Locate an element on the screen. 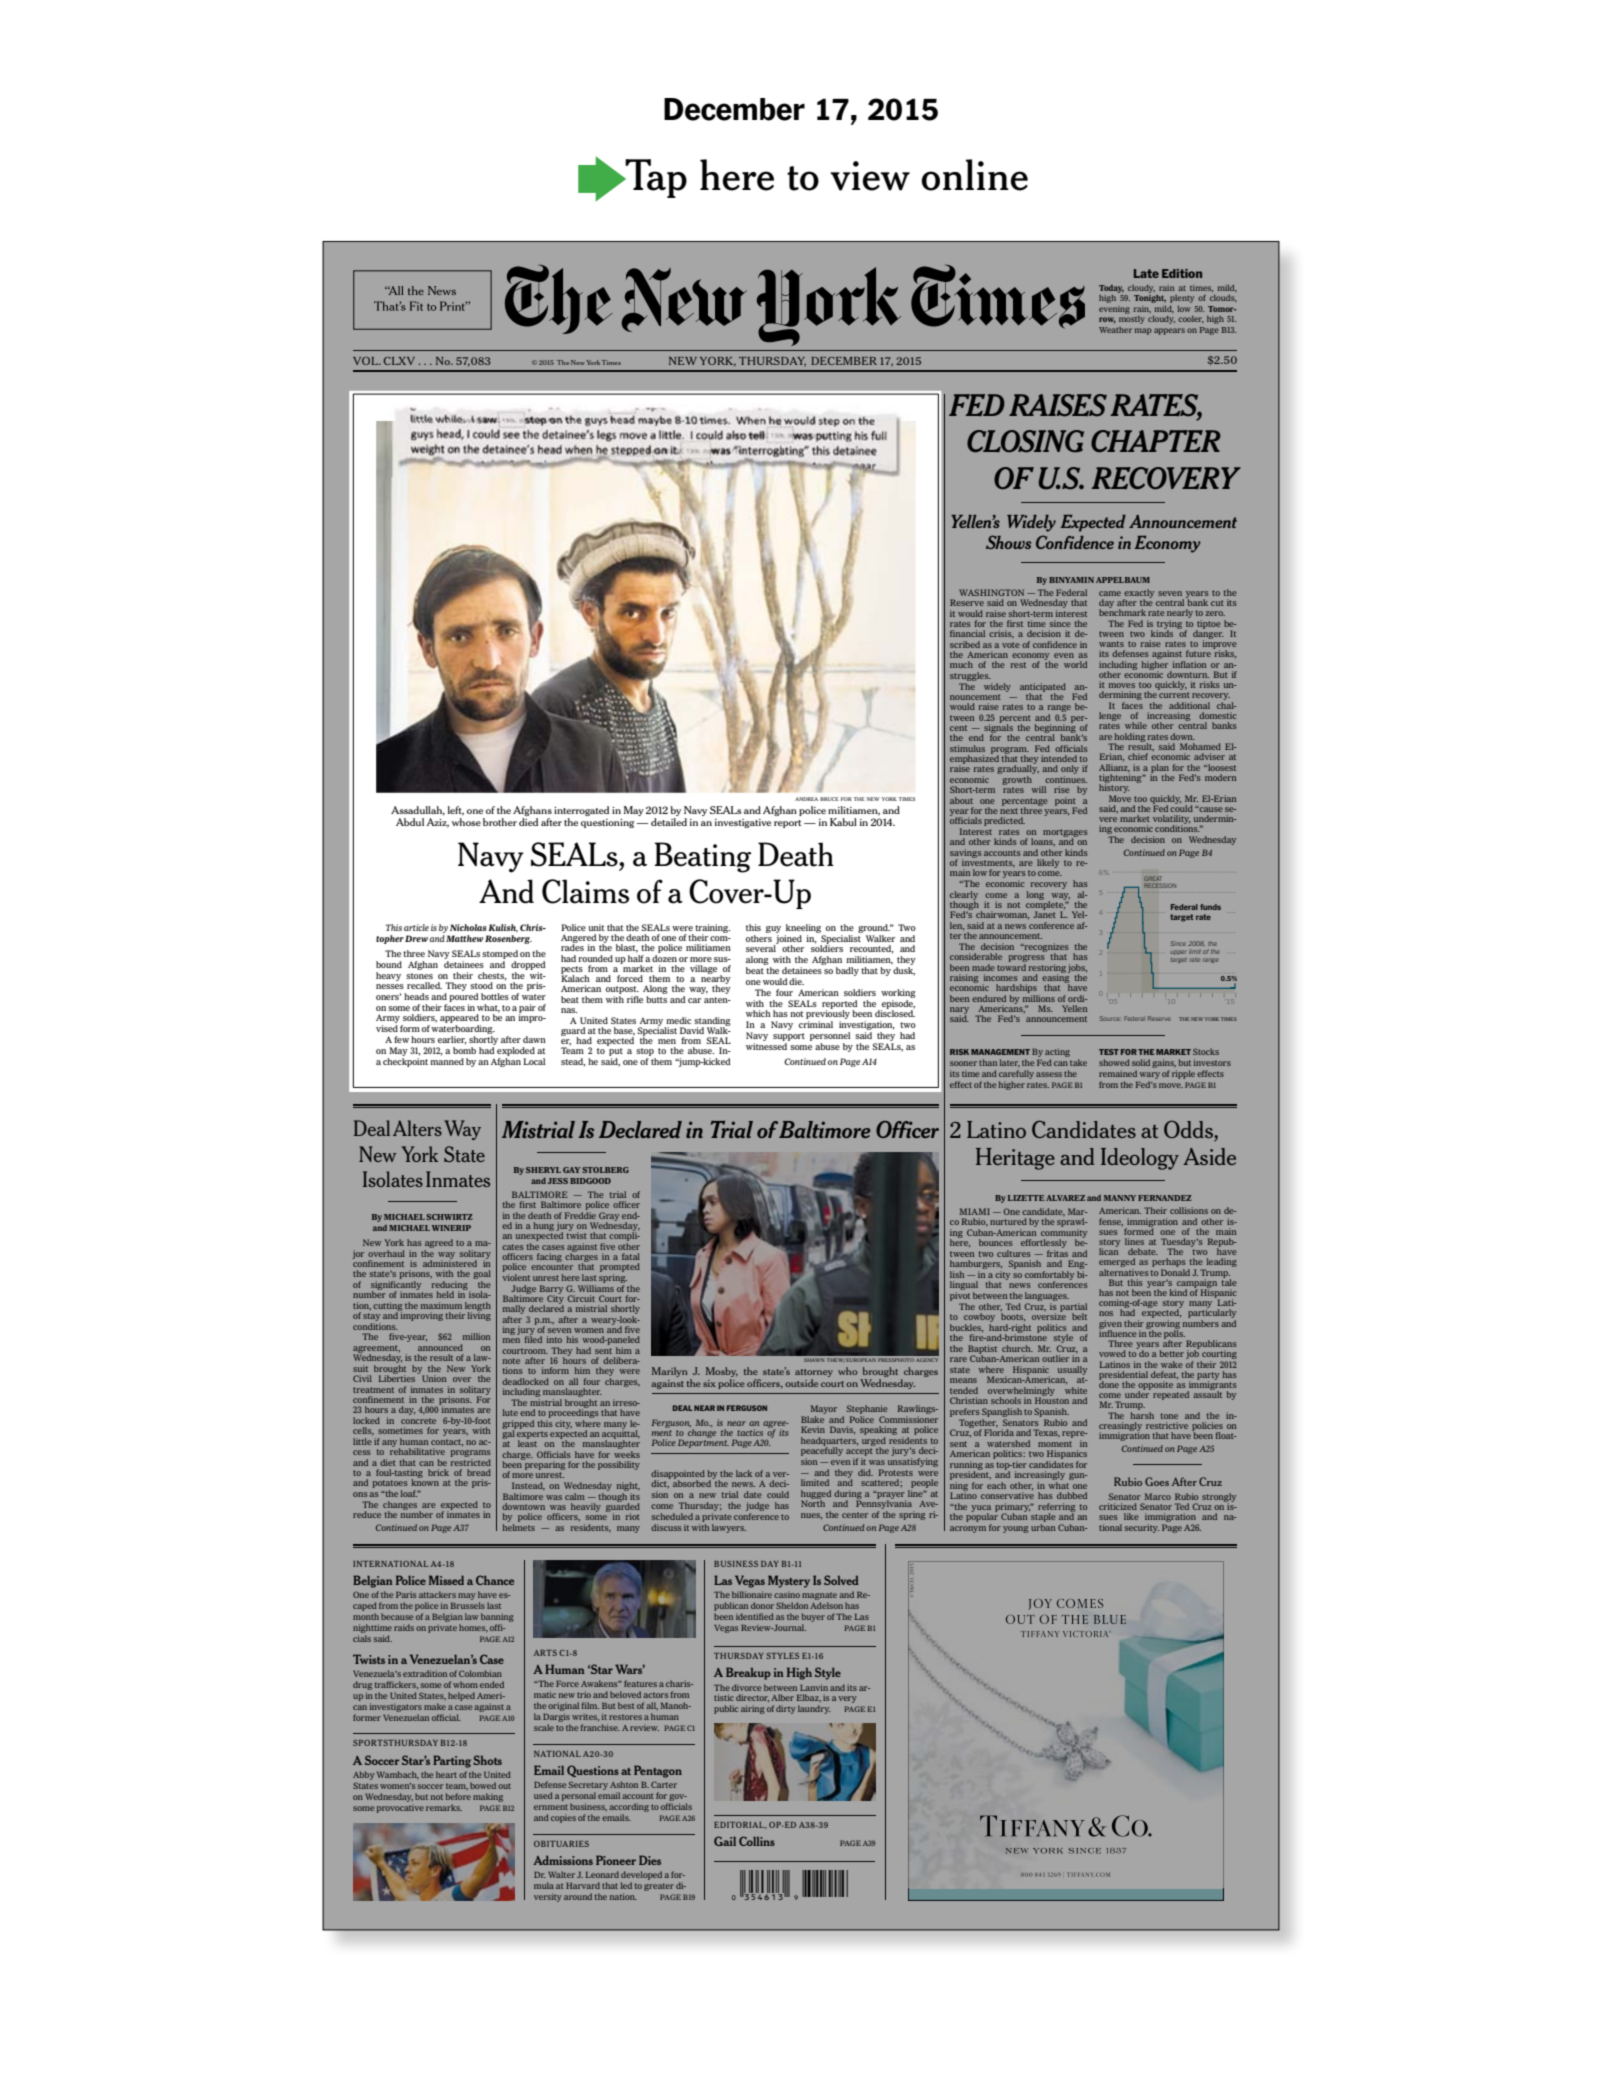 This screenshot has height=2074, width=1602. Weather is located at coordinates (1115, 330).
